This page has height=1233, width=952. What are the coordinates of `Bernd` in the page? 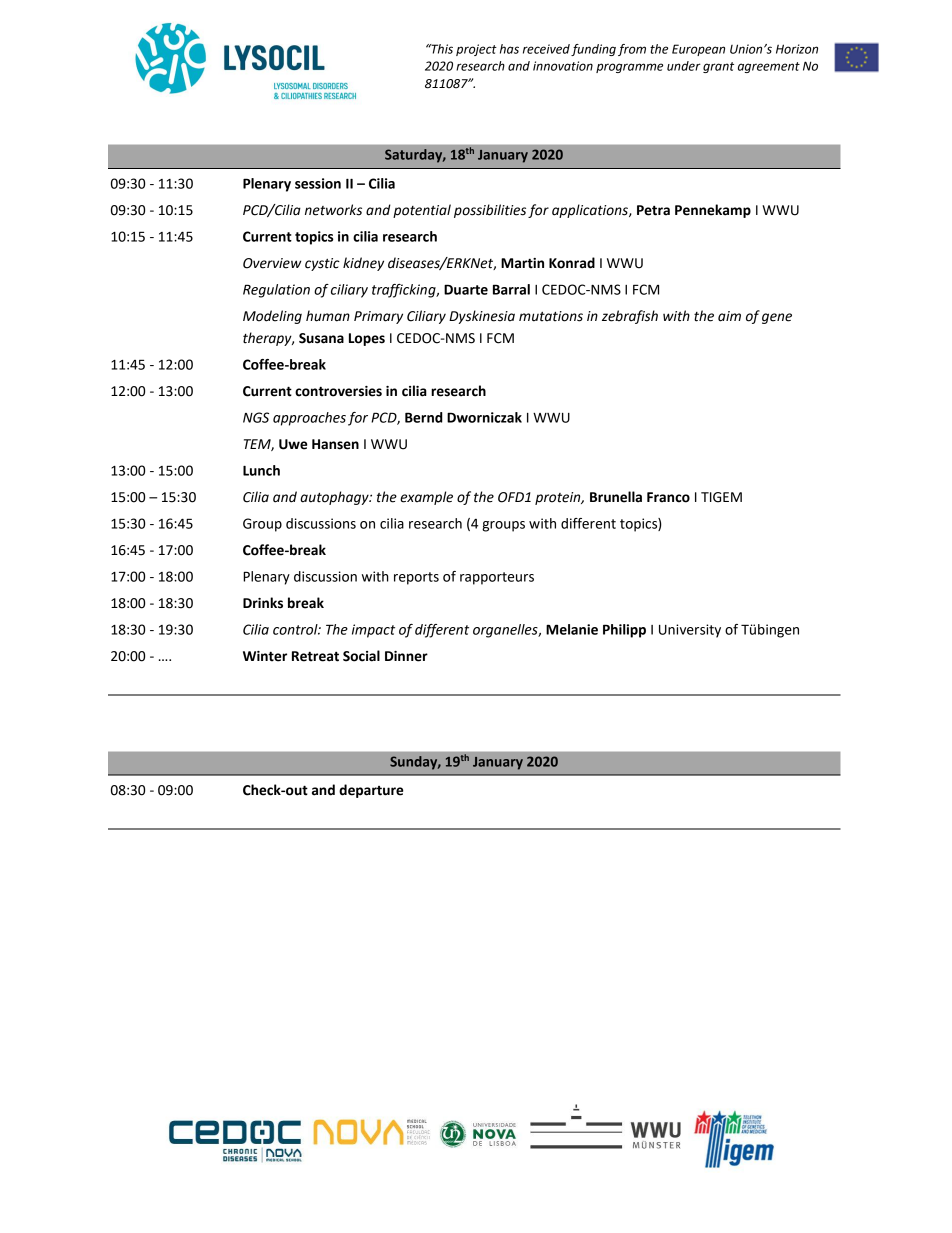 It's located at (424, 417).
